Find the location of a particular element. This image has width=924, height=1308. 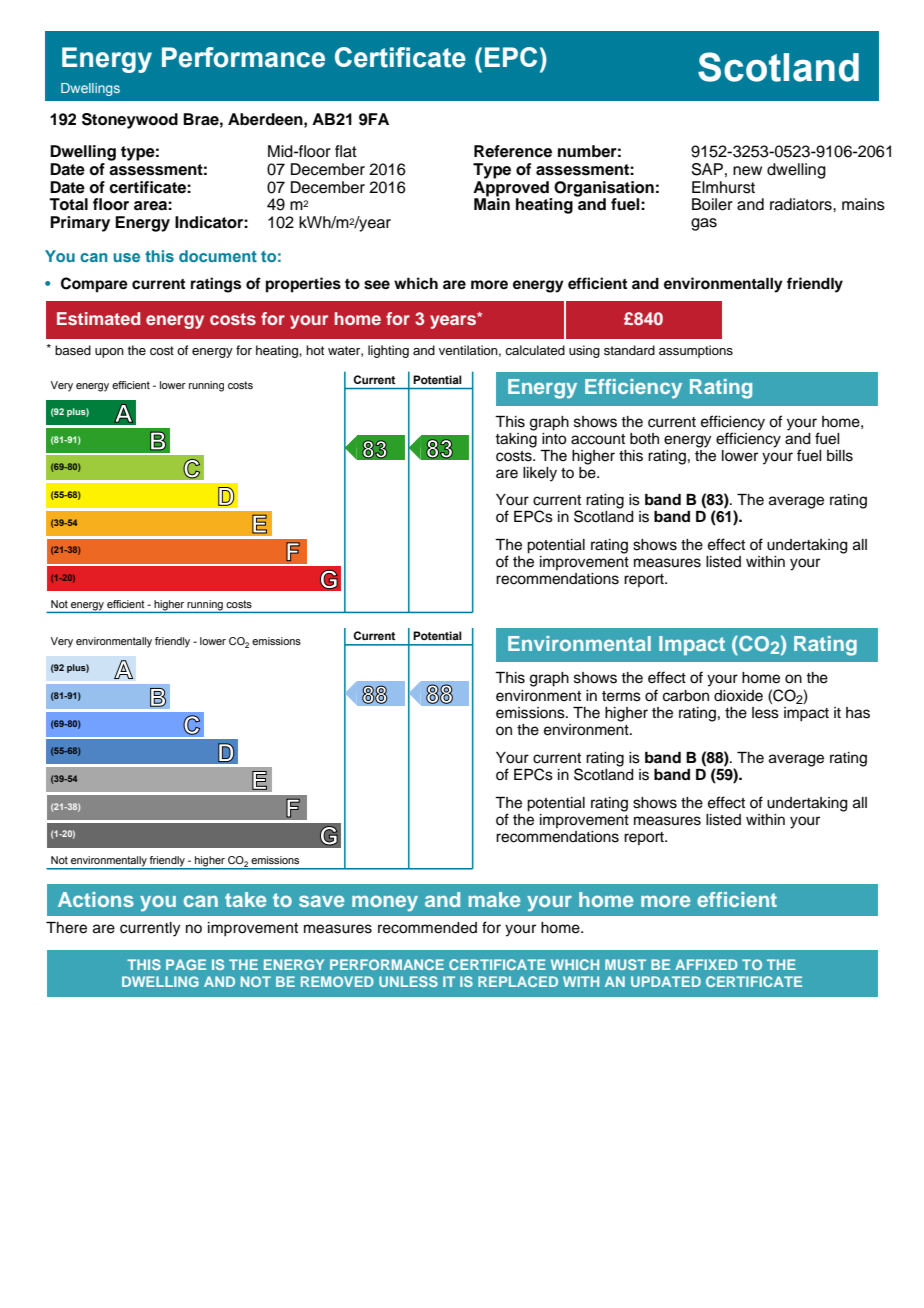

upon is located at coordinates (109, 353).
